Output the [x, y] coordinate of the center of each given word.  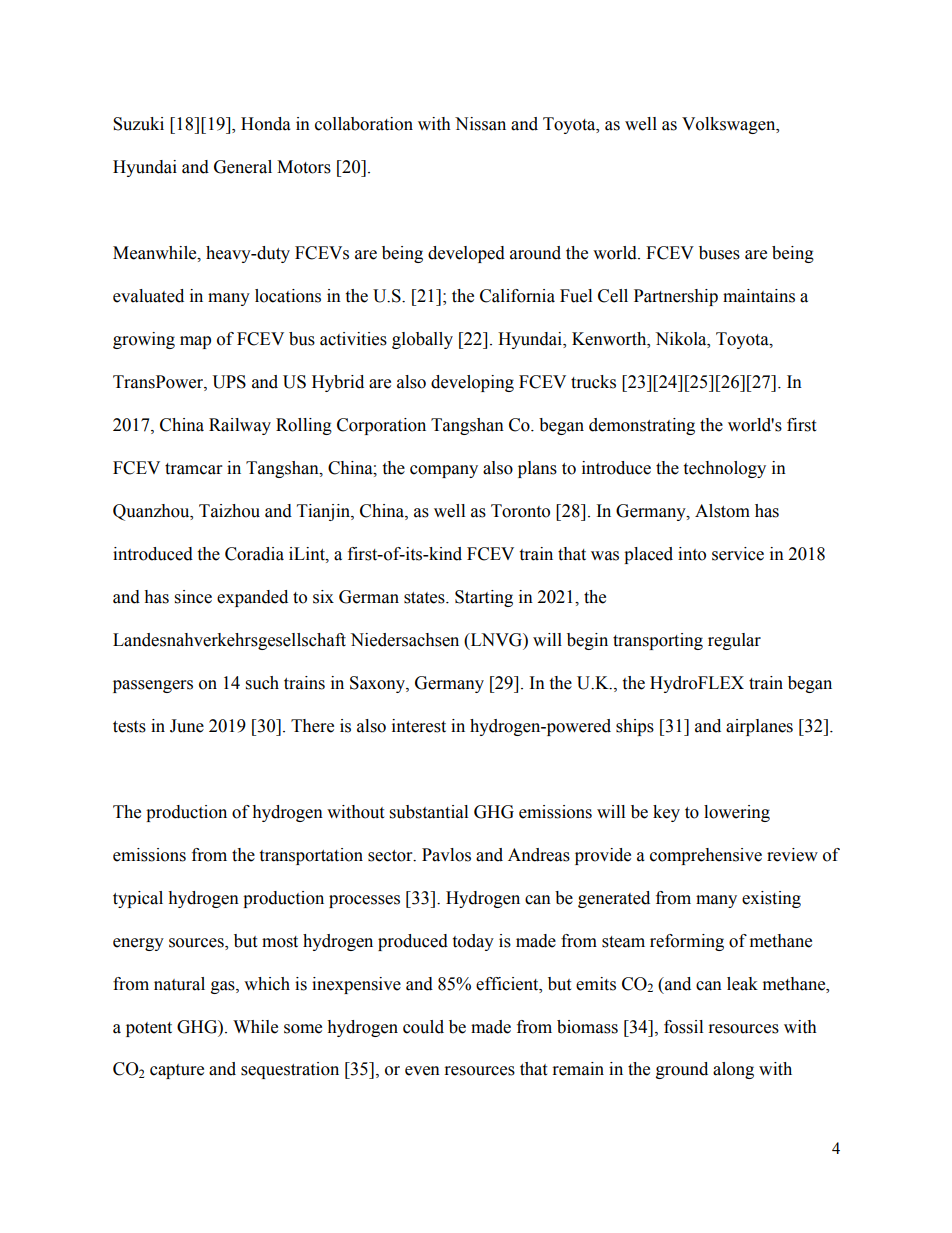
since [193, 597]
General [243, 167]
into [692, 554]
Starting [484, 598]
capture [177, 1071]
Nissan [480, 124]
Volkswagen [730, 125]
